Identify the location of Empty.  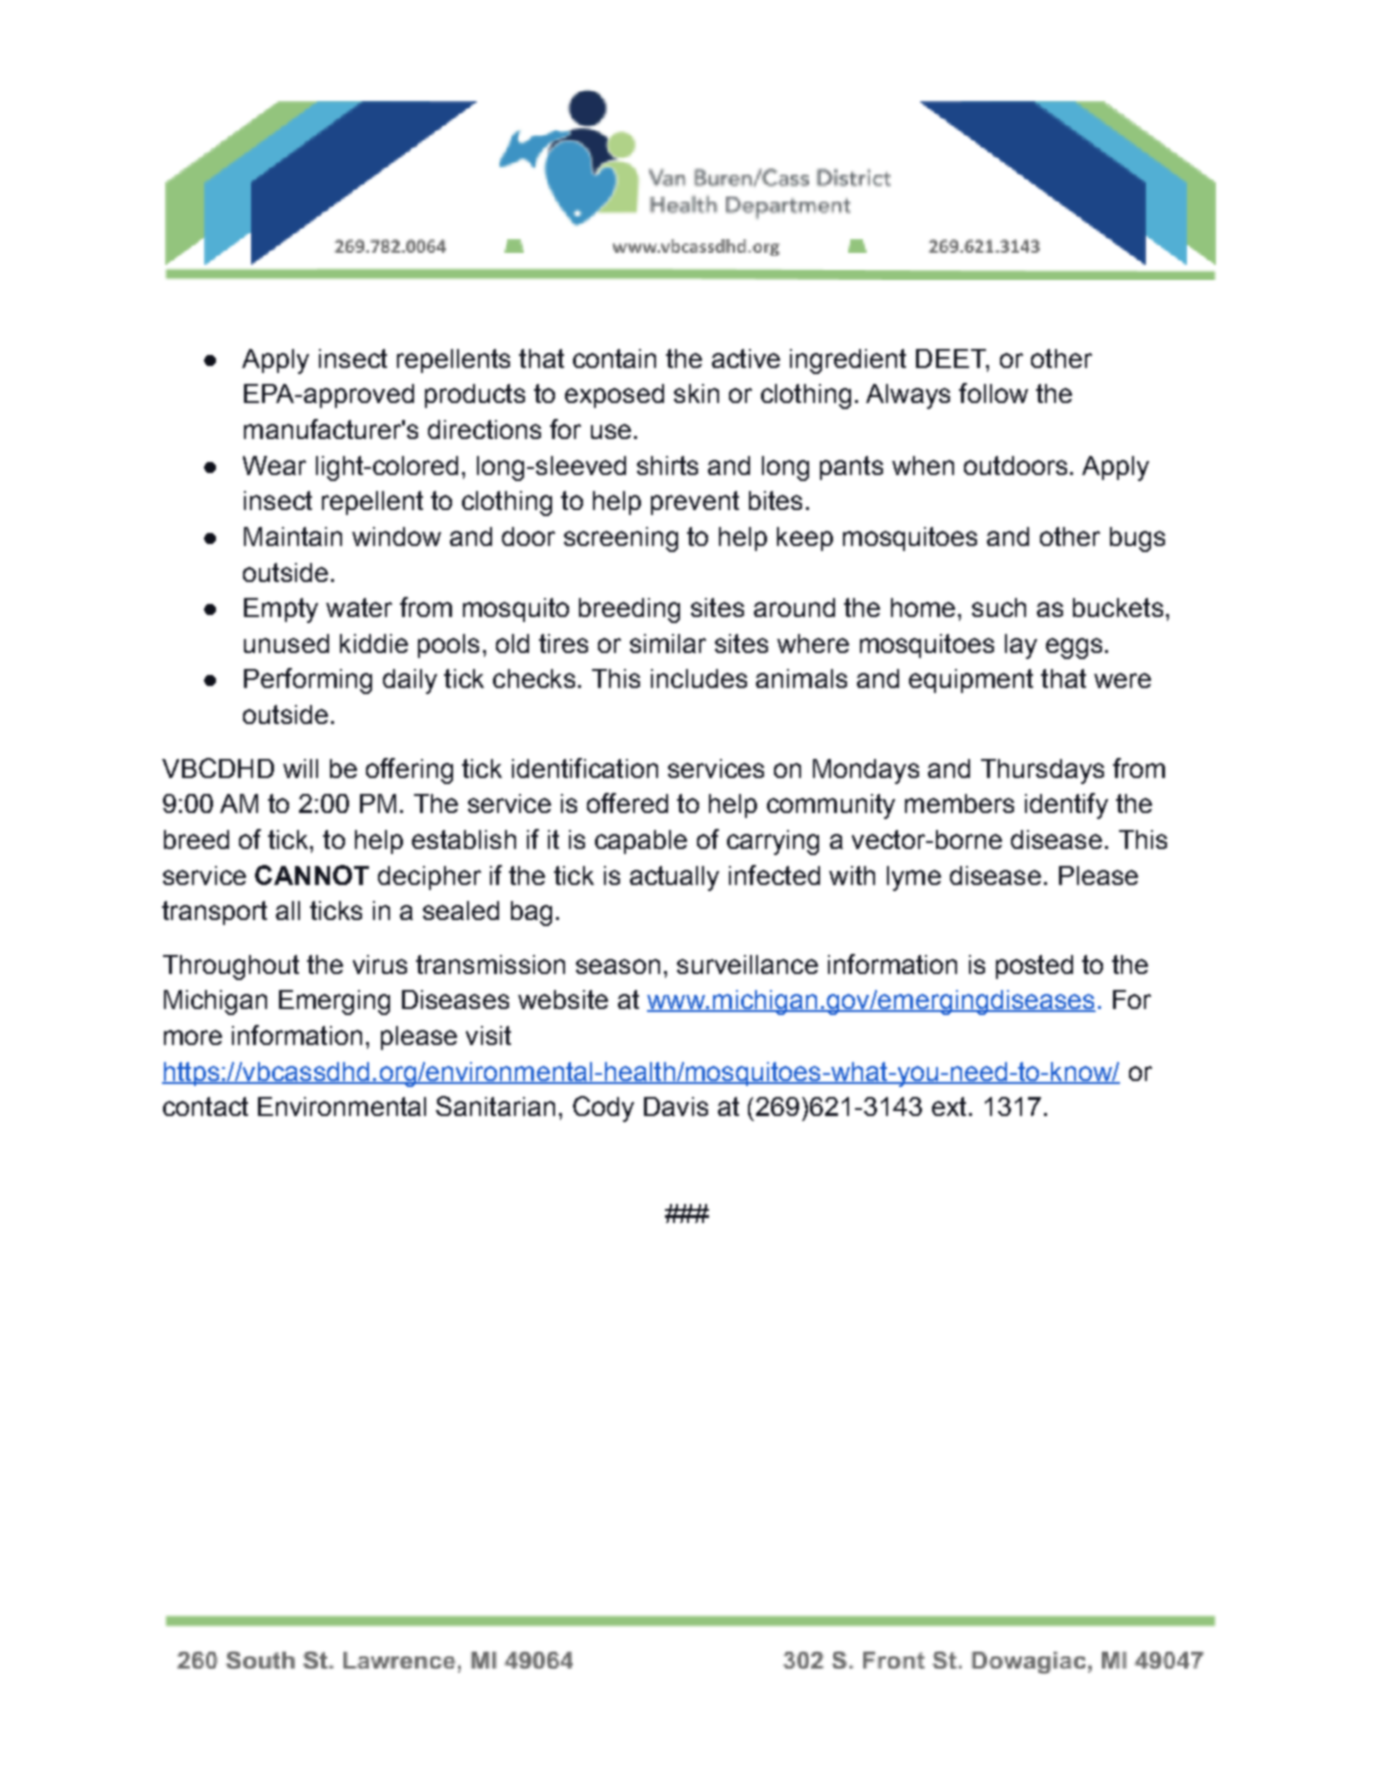
(281, 610).
